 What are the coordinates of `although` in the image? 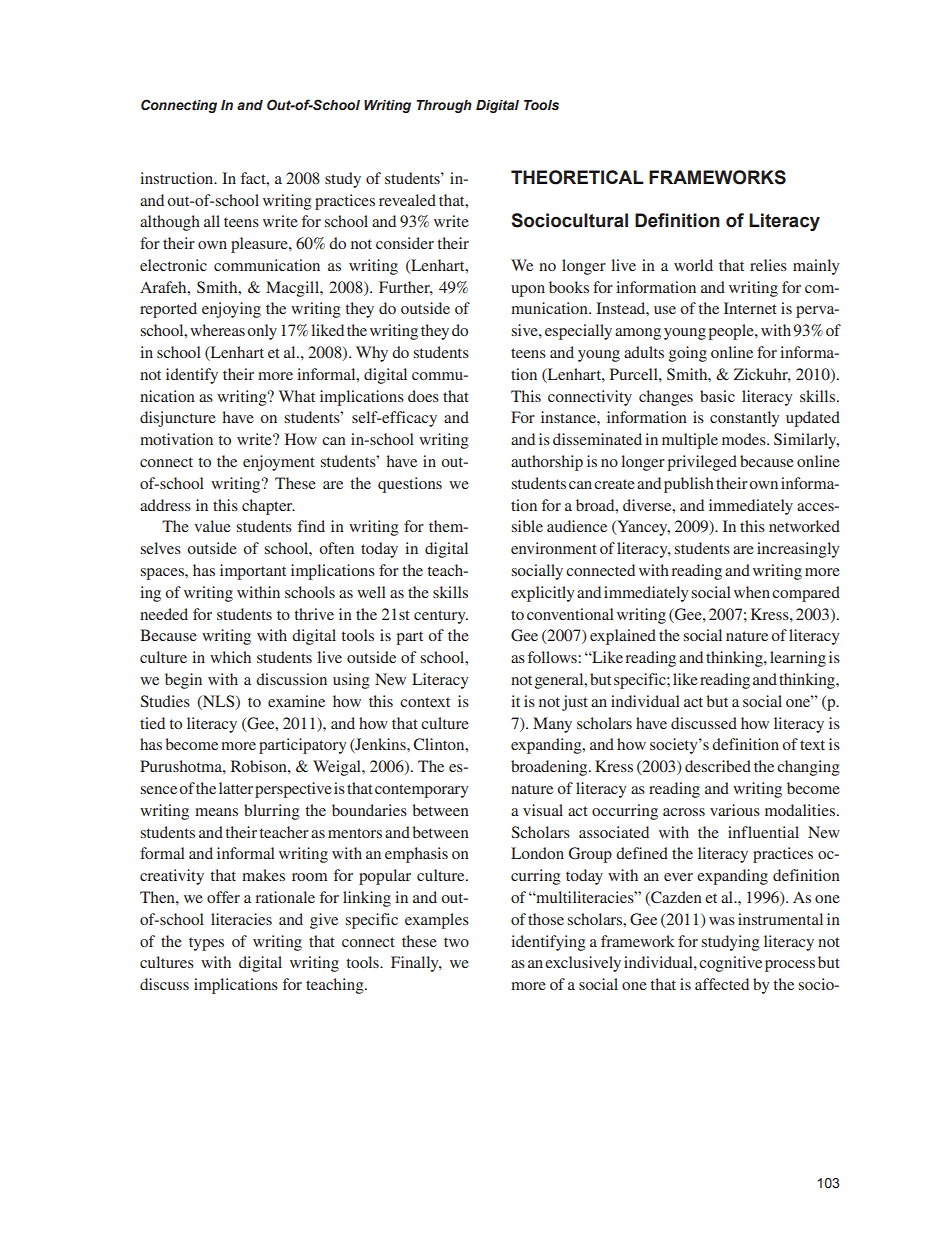 It's located at (170, 223).
